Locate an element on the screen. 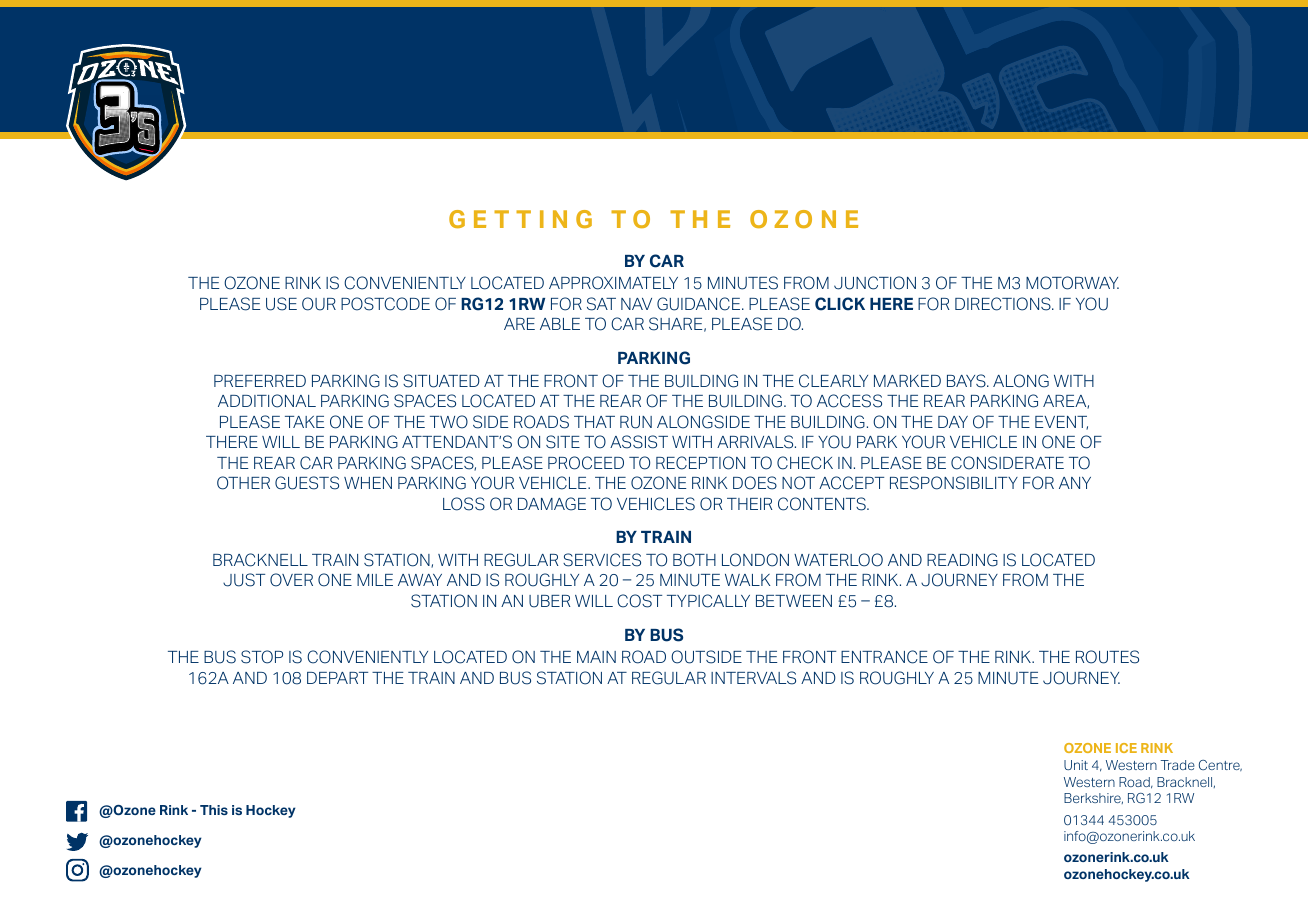 The width and height of the screenshot is (1308, 924). ANY is located at coordinates (1075, 483).
